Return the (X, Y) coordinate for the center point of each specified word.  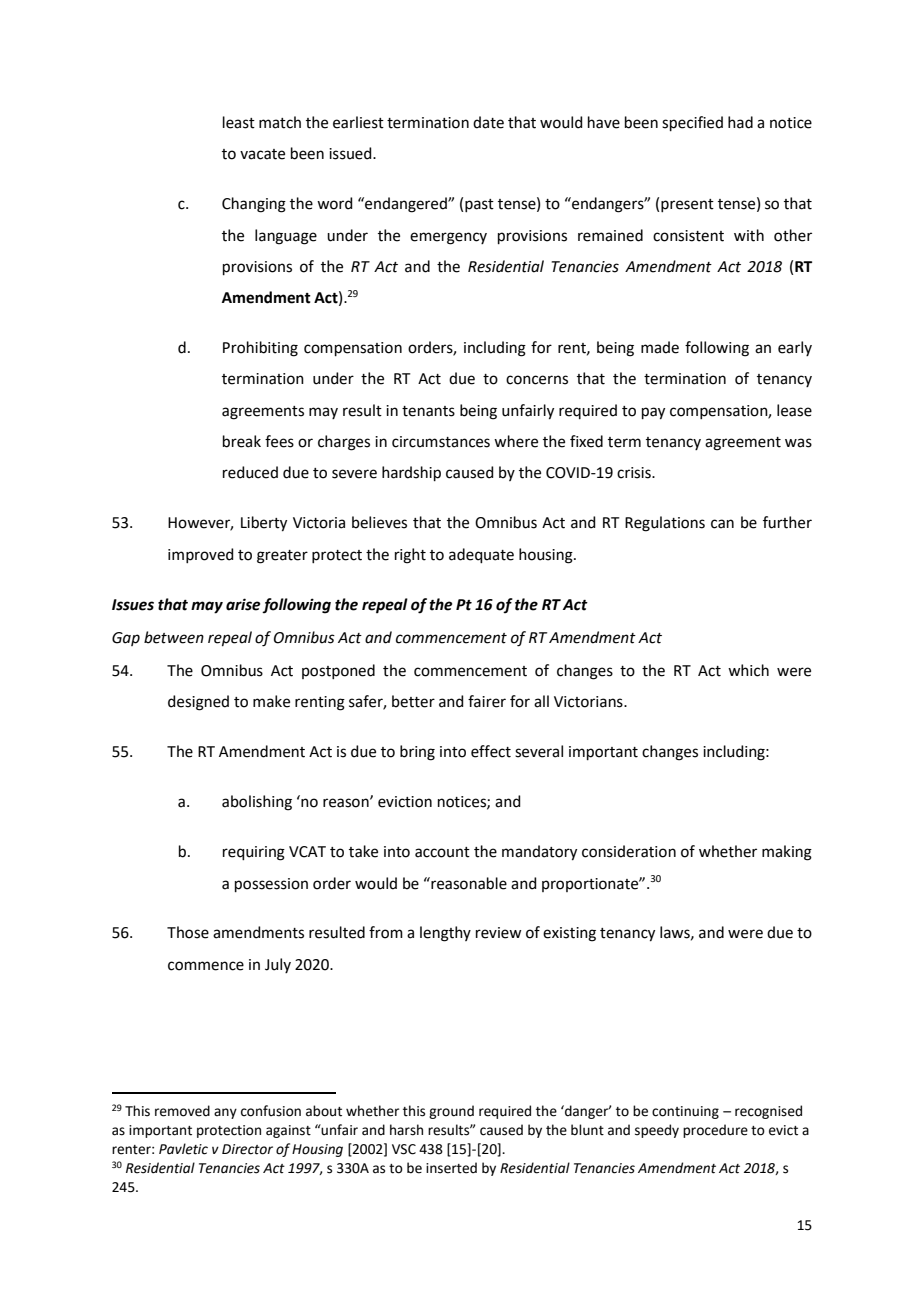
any (225, 1113)
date (488, 122)
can (722, 524)
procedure (715, 1131)
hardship (411, 473)
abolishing (257, 803)
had (740, 122)
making (787, 853)
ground (451, 1112)
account (442, 852)
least (239, 122)
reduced (250, 472)
